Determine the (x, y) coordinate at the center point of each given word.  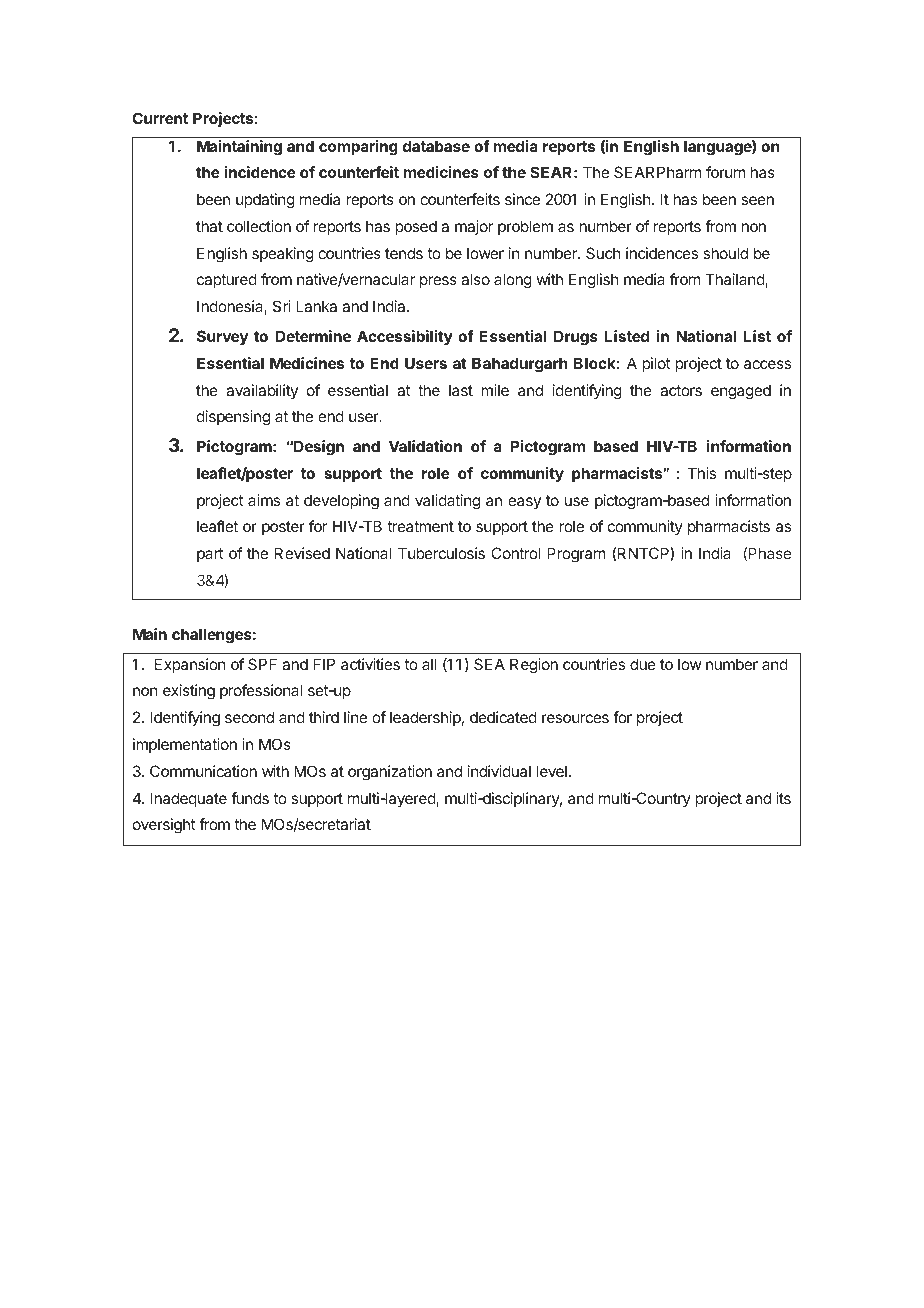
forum (725, 172)
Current (160, 118)
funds (250, 798)
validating (447, 502)
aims (264, 500)
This (702, 473)
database (436, 146)
